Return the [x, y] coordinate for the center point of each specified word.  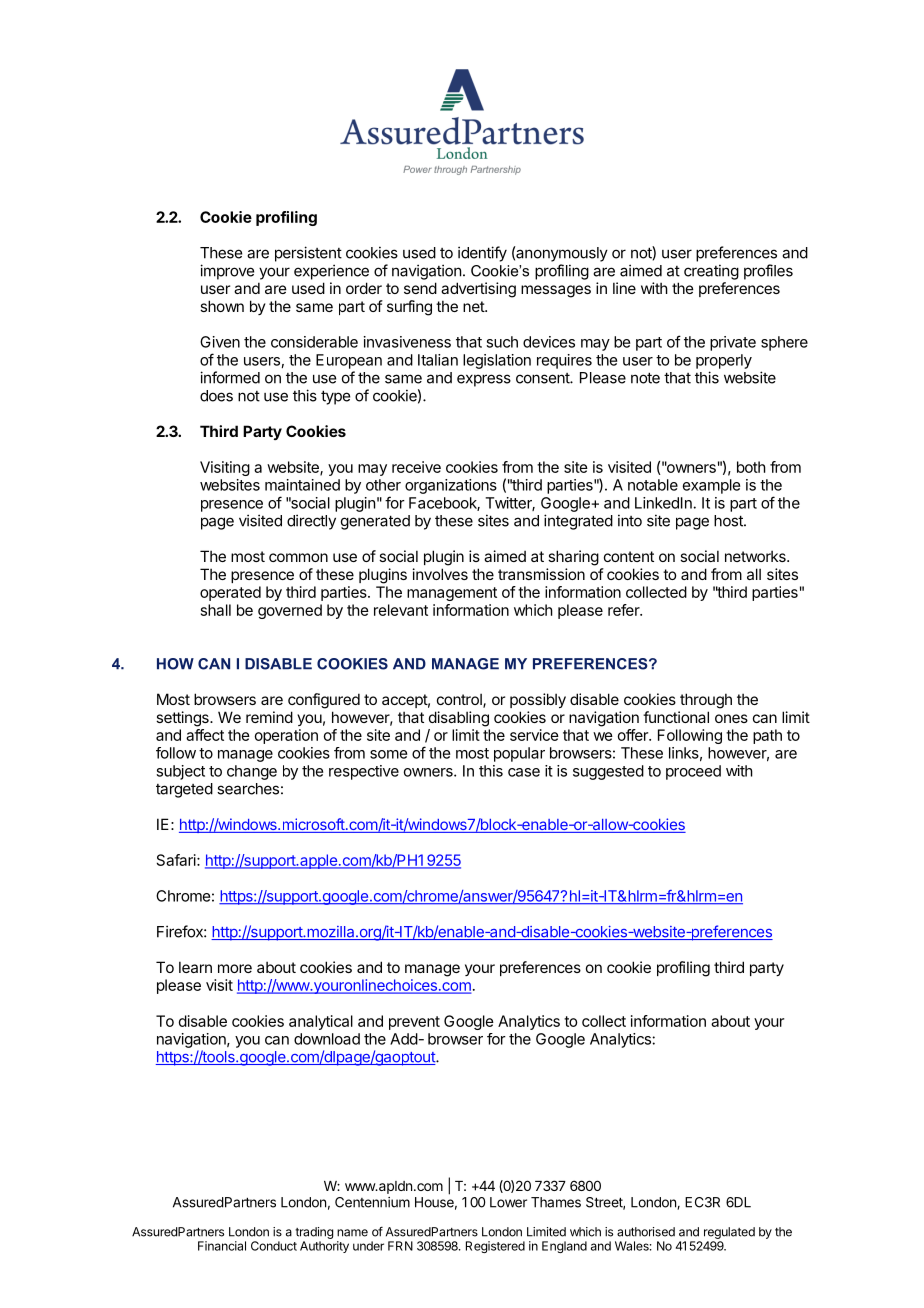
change [252, 772]
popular [519, 754]
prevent [414, 1023]
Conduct [274, 1246]
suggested [608, 772]
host [729, 521]
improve [227, 272]
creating [711, 272]
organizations [451, 486]
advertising [478, 290]
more [235, 968]
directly [311, 522]
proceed [693, 772]
